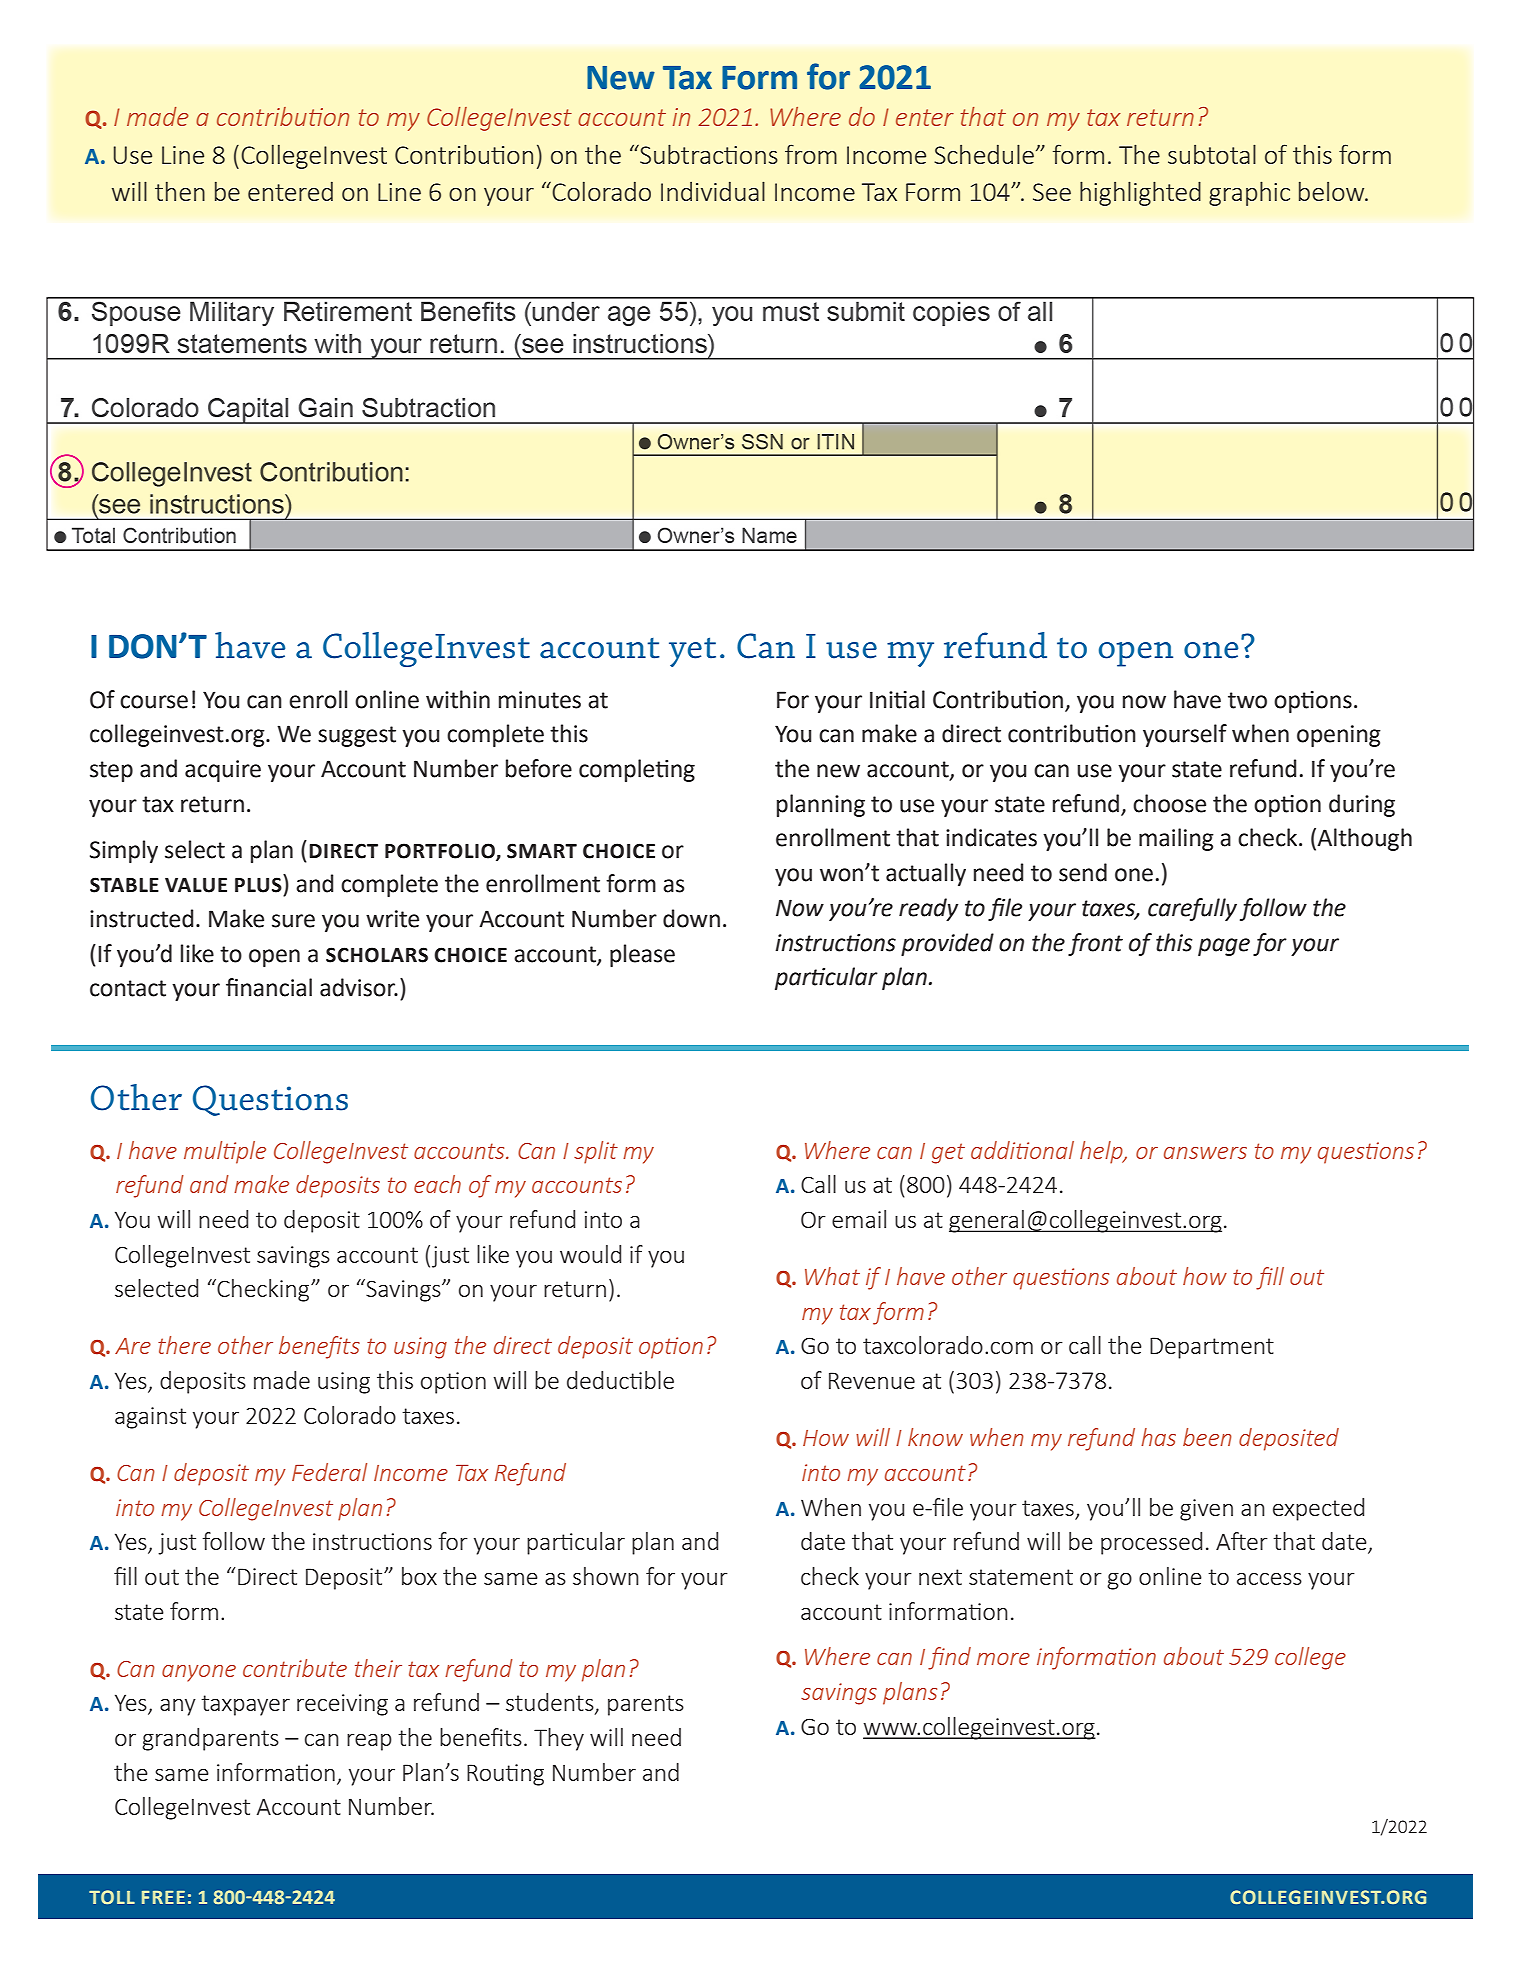  What do you see at coordinates (1249, 193) in the page?
I see `graphic` at bounding box center [1249, 193].
